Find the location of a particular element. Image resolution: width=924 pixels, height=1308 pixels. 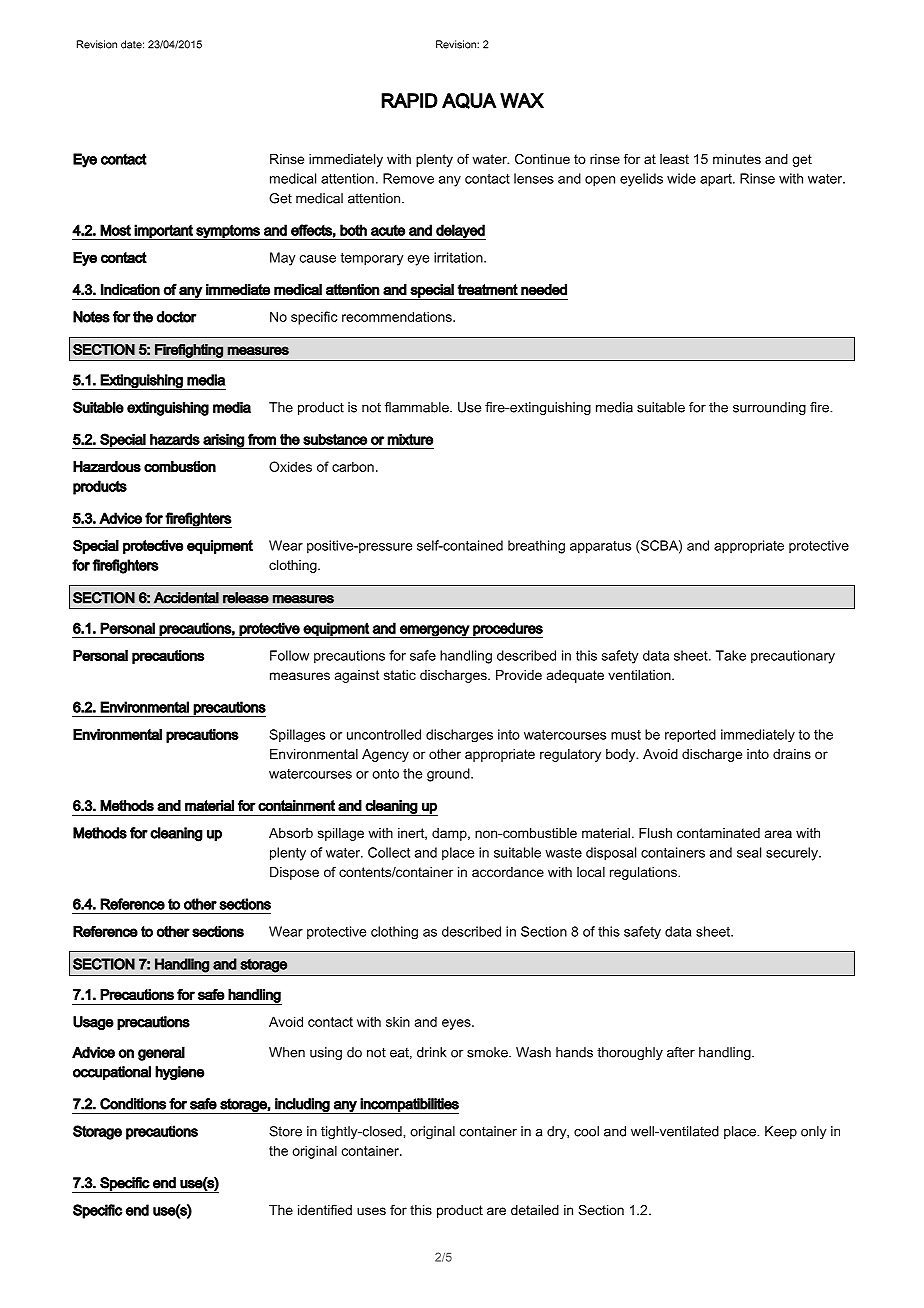

minutes is located at coordinates (737, 159).
